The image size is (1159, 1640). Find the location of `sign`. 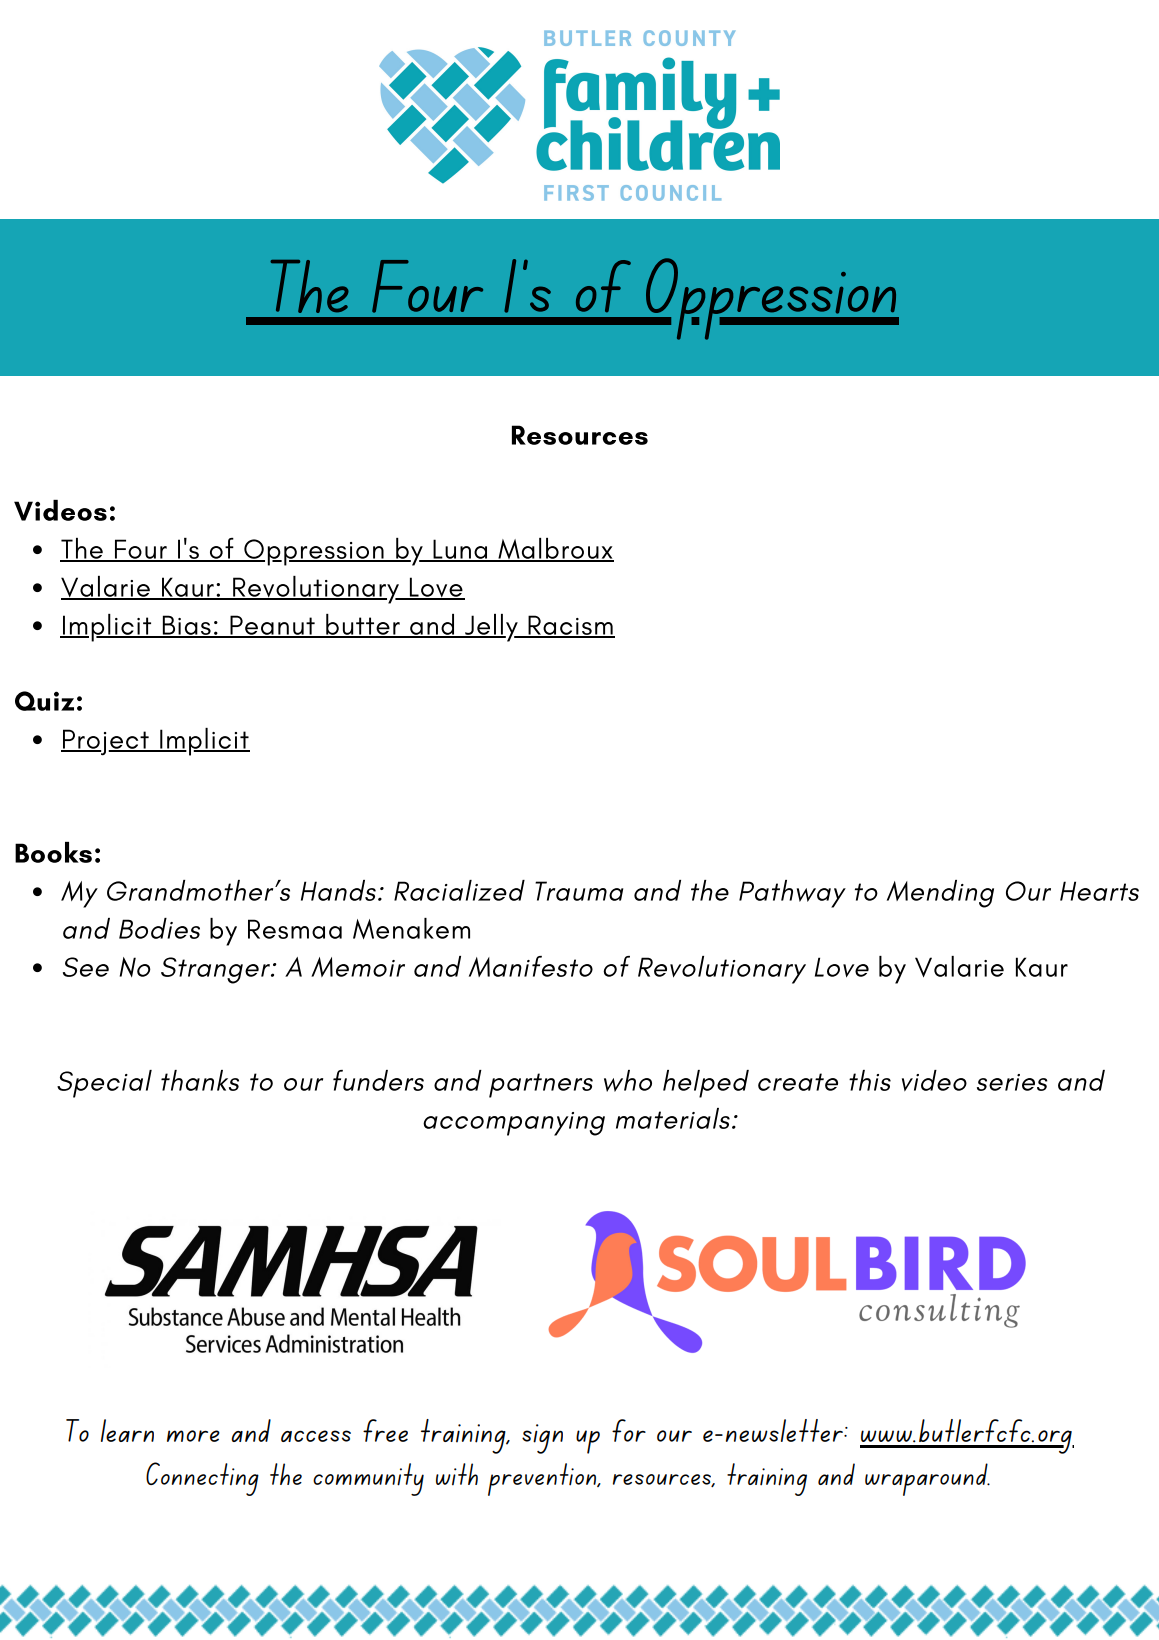

sign is located at coordinates (542, 1439).
